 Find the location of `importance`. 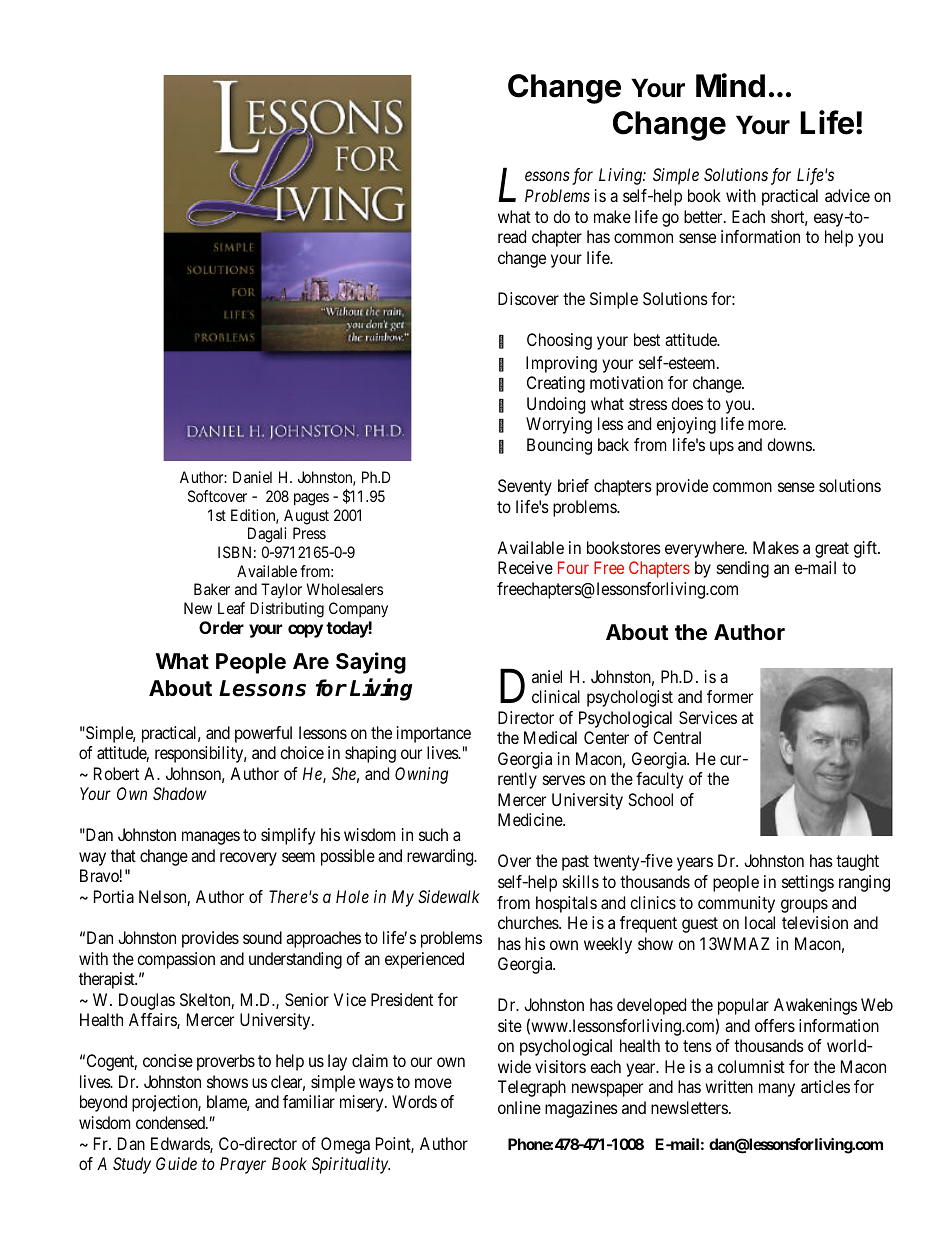

importance is located at coordinates (434, 734).
